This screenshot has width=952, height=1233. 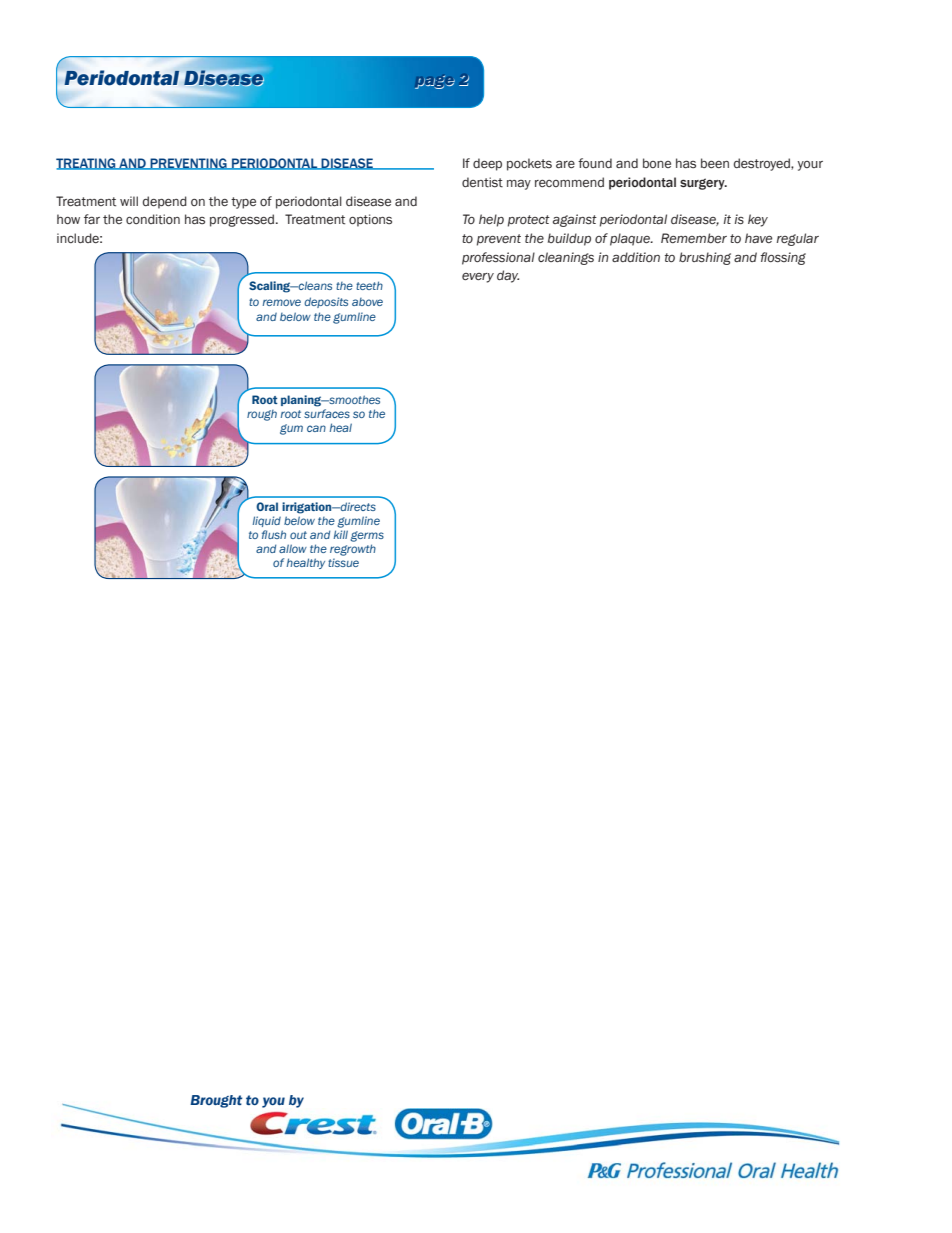 What do you see at coordinates (705, 258) in the screenshot?
I see `brushing` at bounding box center [705, 258].
